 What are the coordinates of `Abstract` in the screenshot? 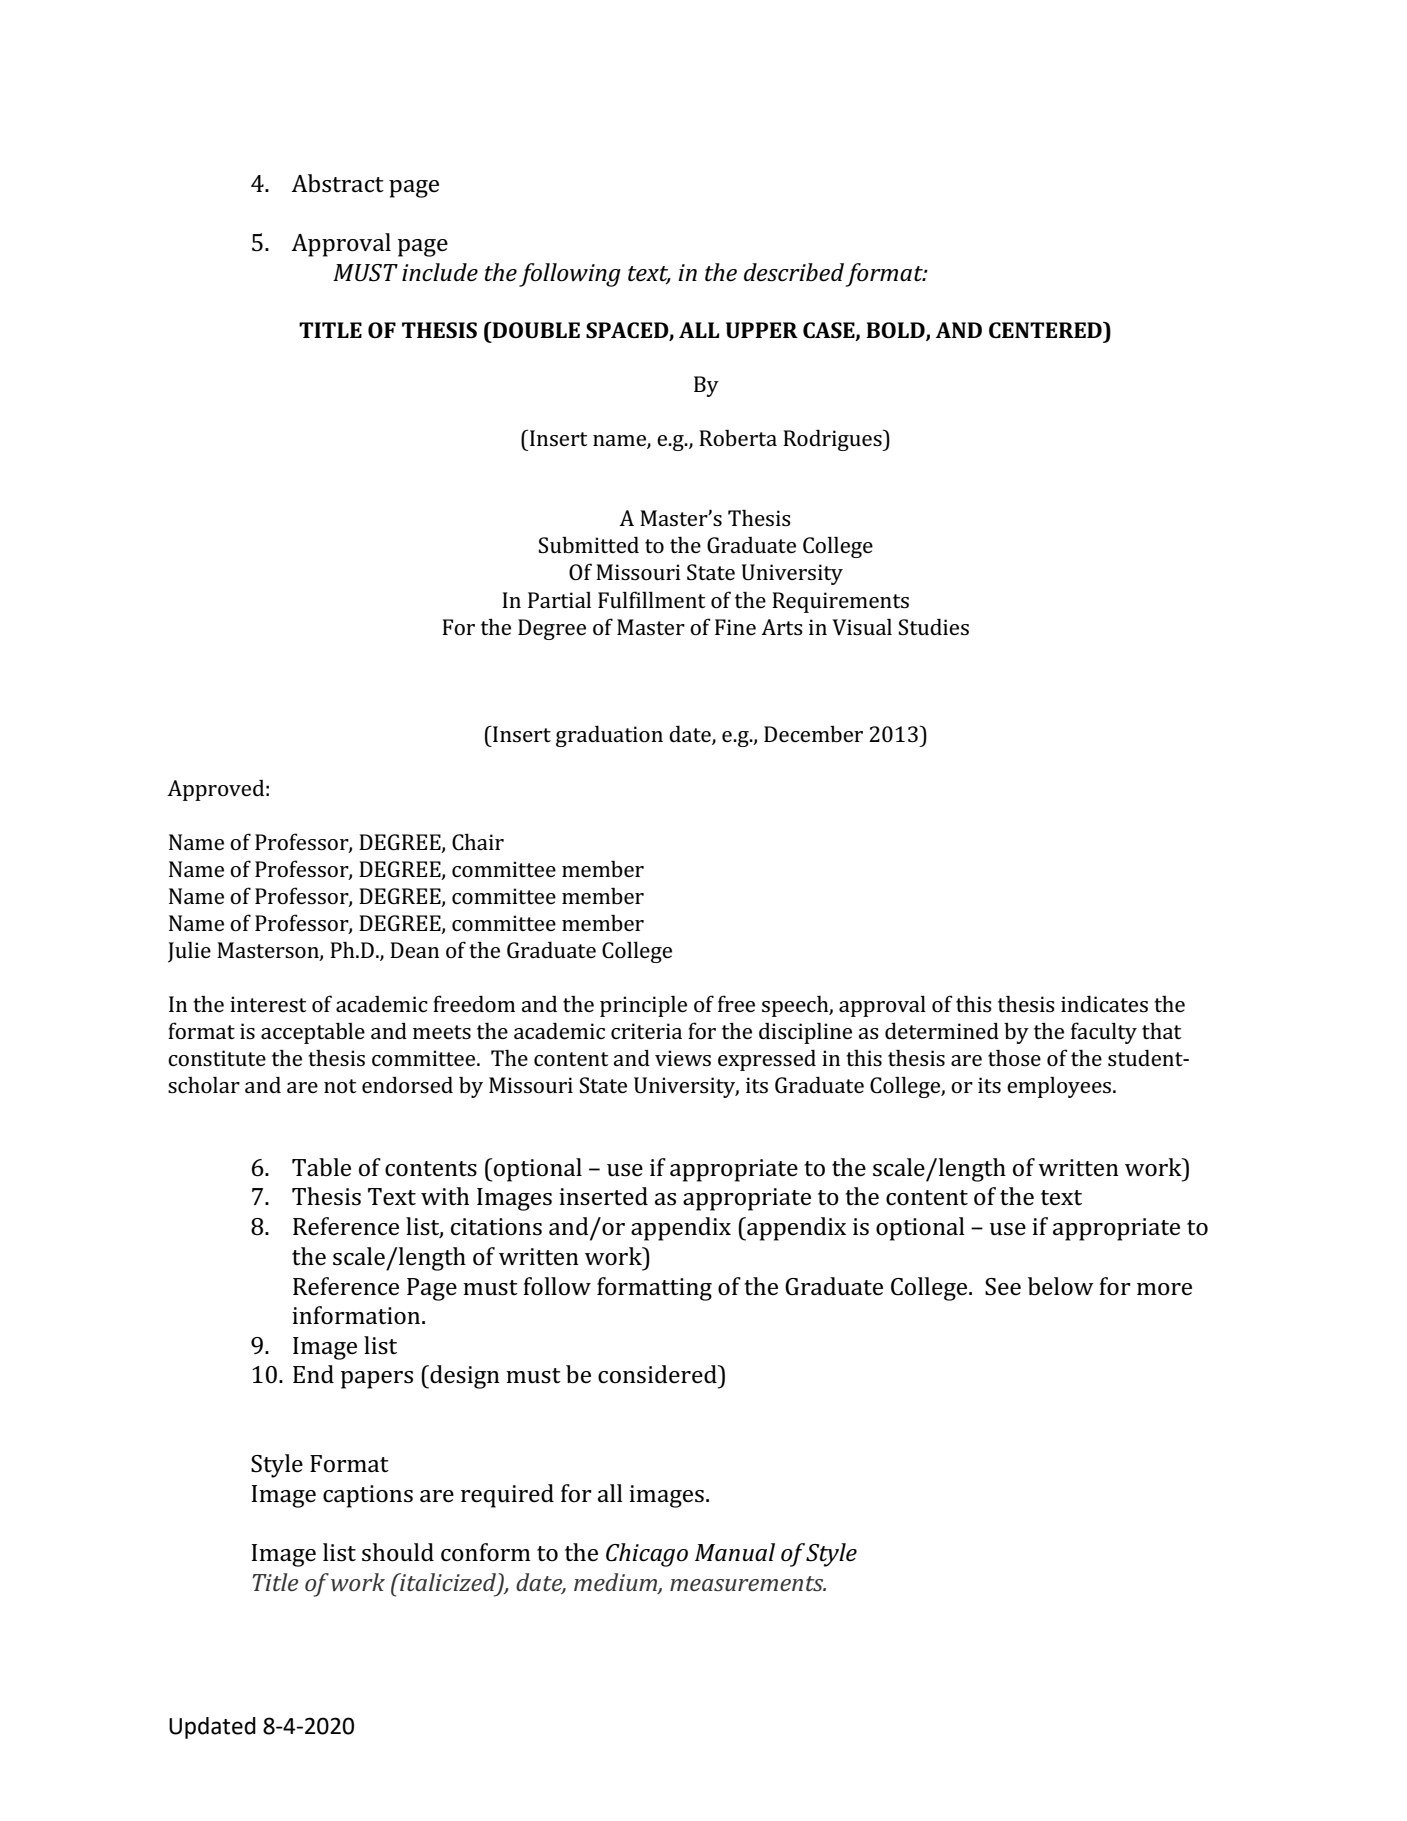 It's located at (337, 183).
